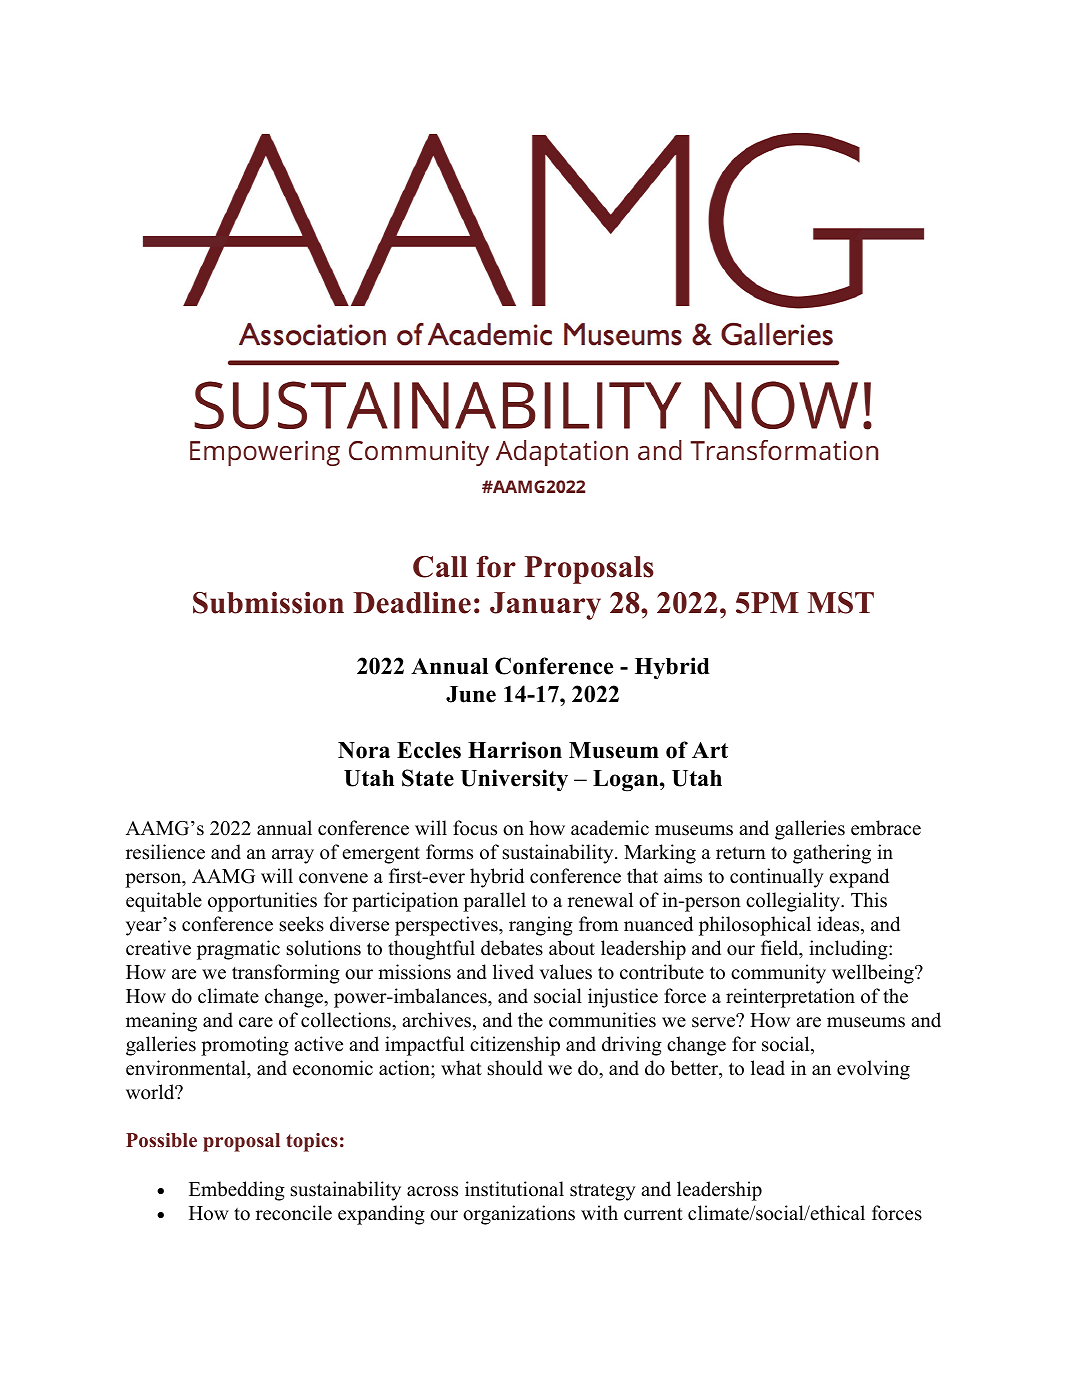 The width and height of the document is (1067, 1380). Describe the element at coordinates (268, 603) in the document. I see `Submission` at that location.
